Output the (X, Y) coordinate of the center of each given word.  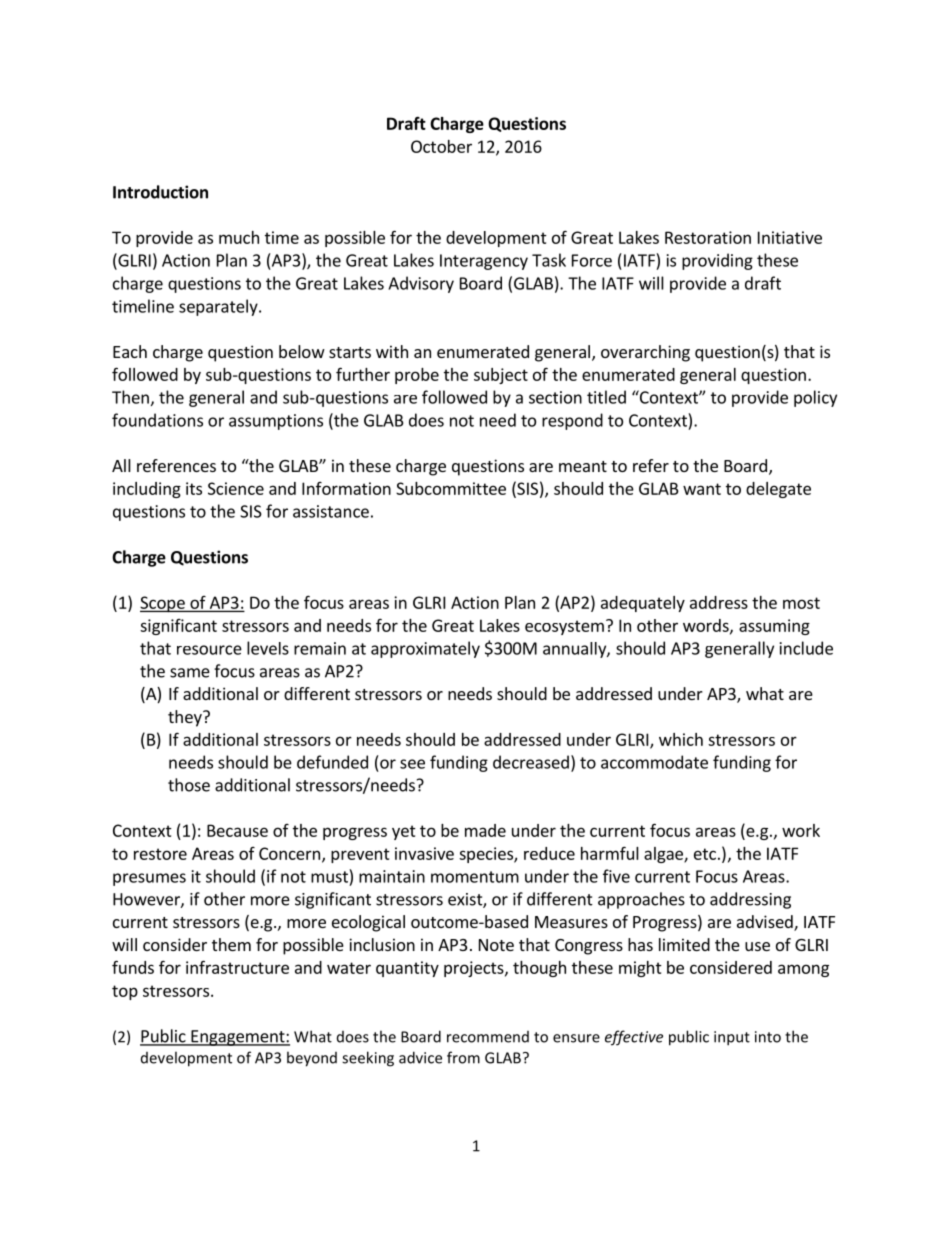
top (125, 992)
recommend (488, 1037)
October (441, 146)
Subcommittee (451, 488)
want (702, 489)
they (186, 718)
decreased (531, 762)
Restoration (708, 237)
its (194, 488)
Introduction (160, 192)
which (681, 739)
